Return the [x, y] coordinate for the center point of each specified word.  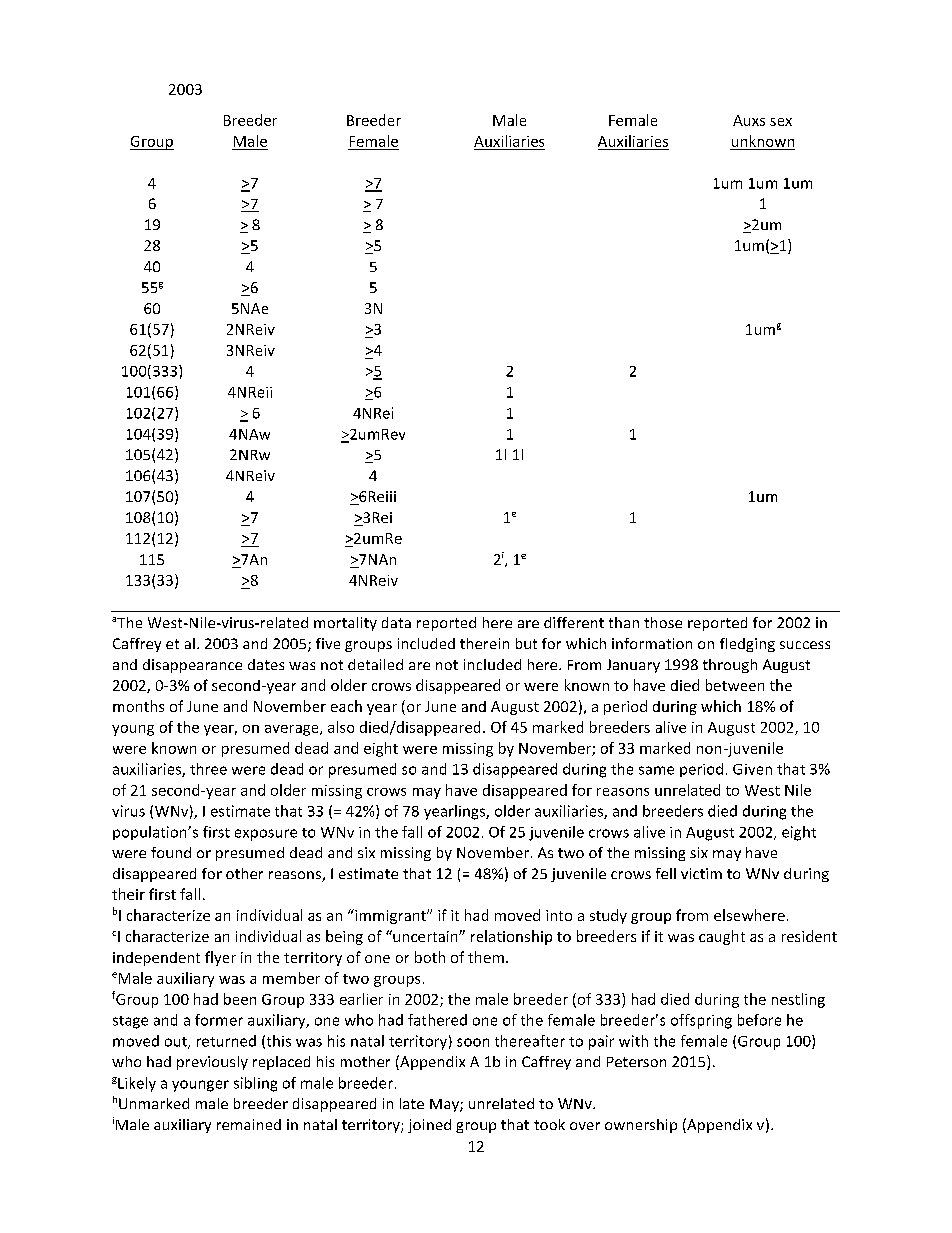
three [208, 769]
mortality [345, 624]
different [574, 622]
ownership [641, 1126]
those [663, 622]
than [624, 622]
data [396, 622]
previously [212, 1063]
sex [781, 122]
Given [752, 769]
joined [429, 1126]
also [341, 727]
